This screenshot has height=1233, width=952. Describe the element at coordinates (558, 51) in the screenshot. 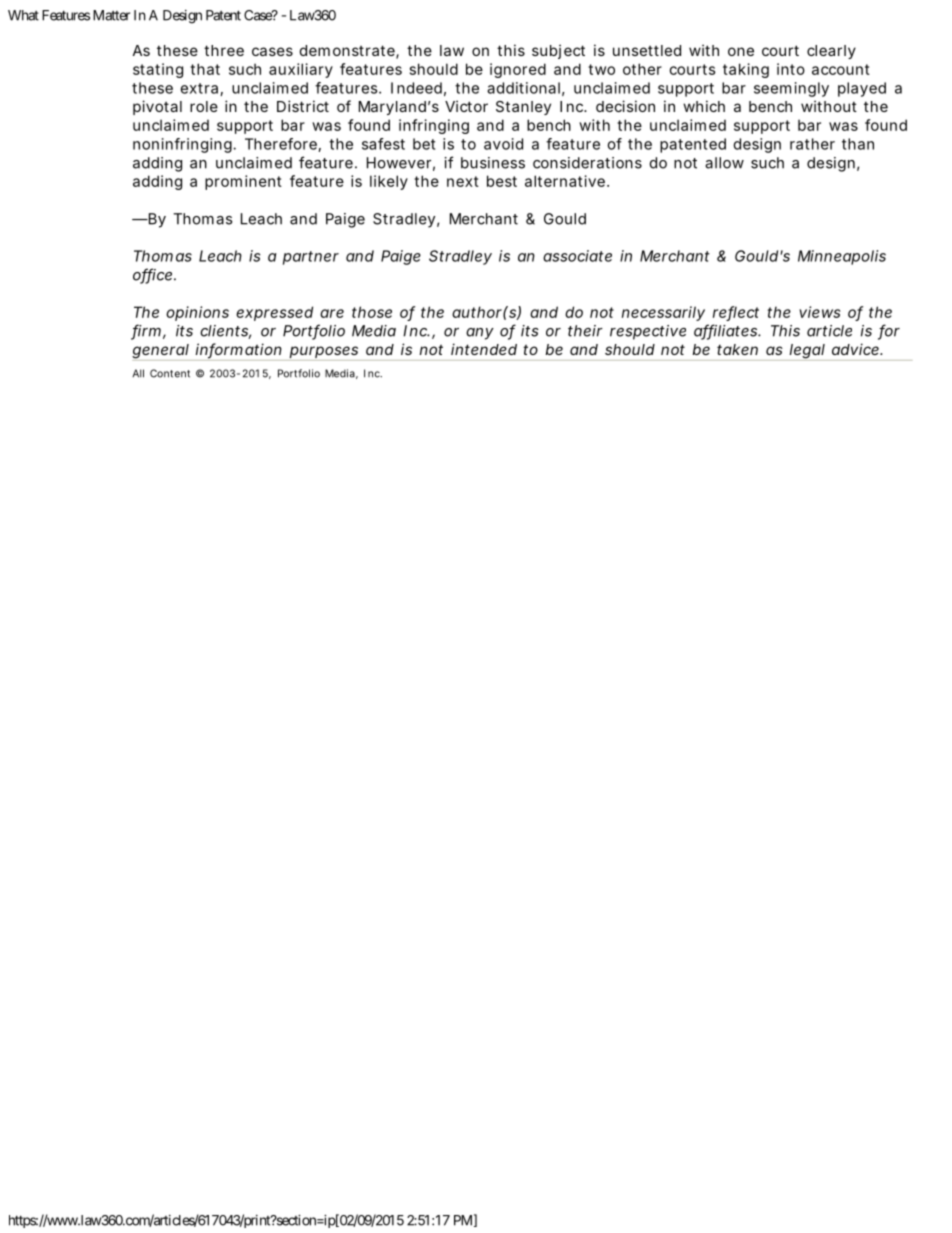

I see `subject` at that location.
